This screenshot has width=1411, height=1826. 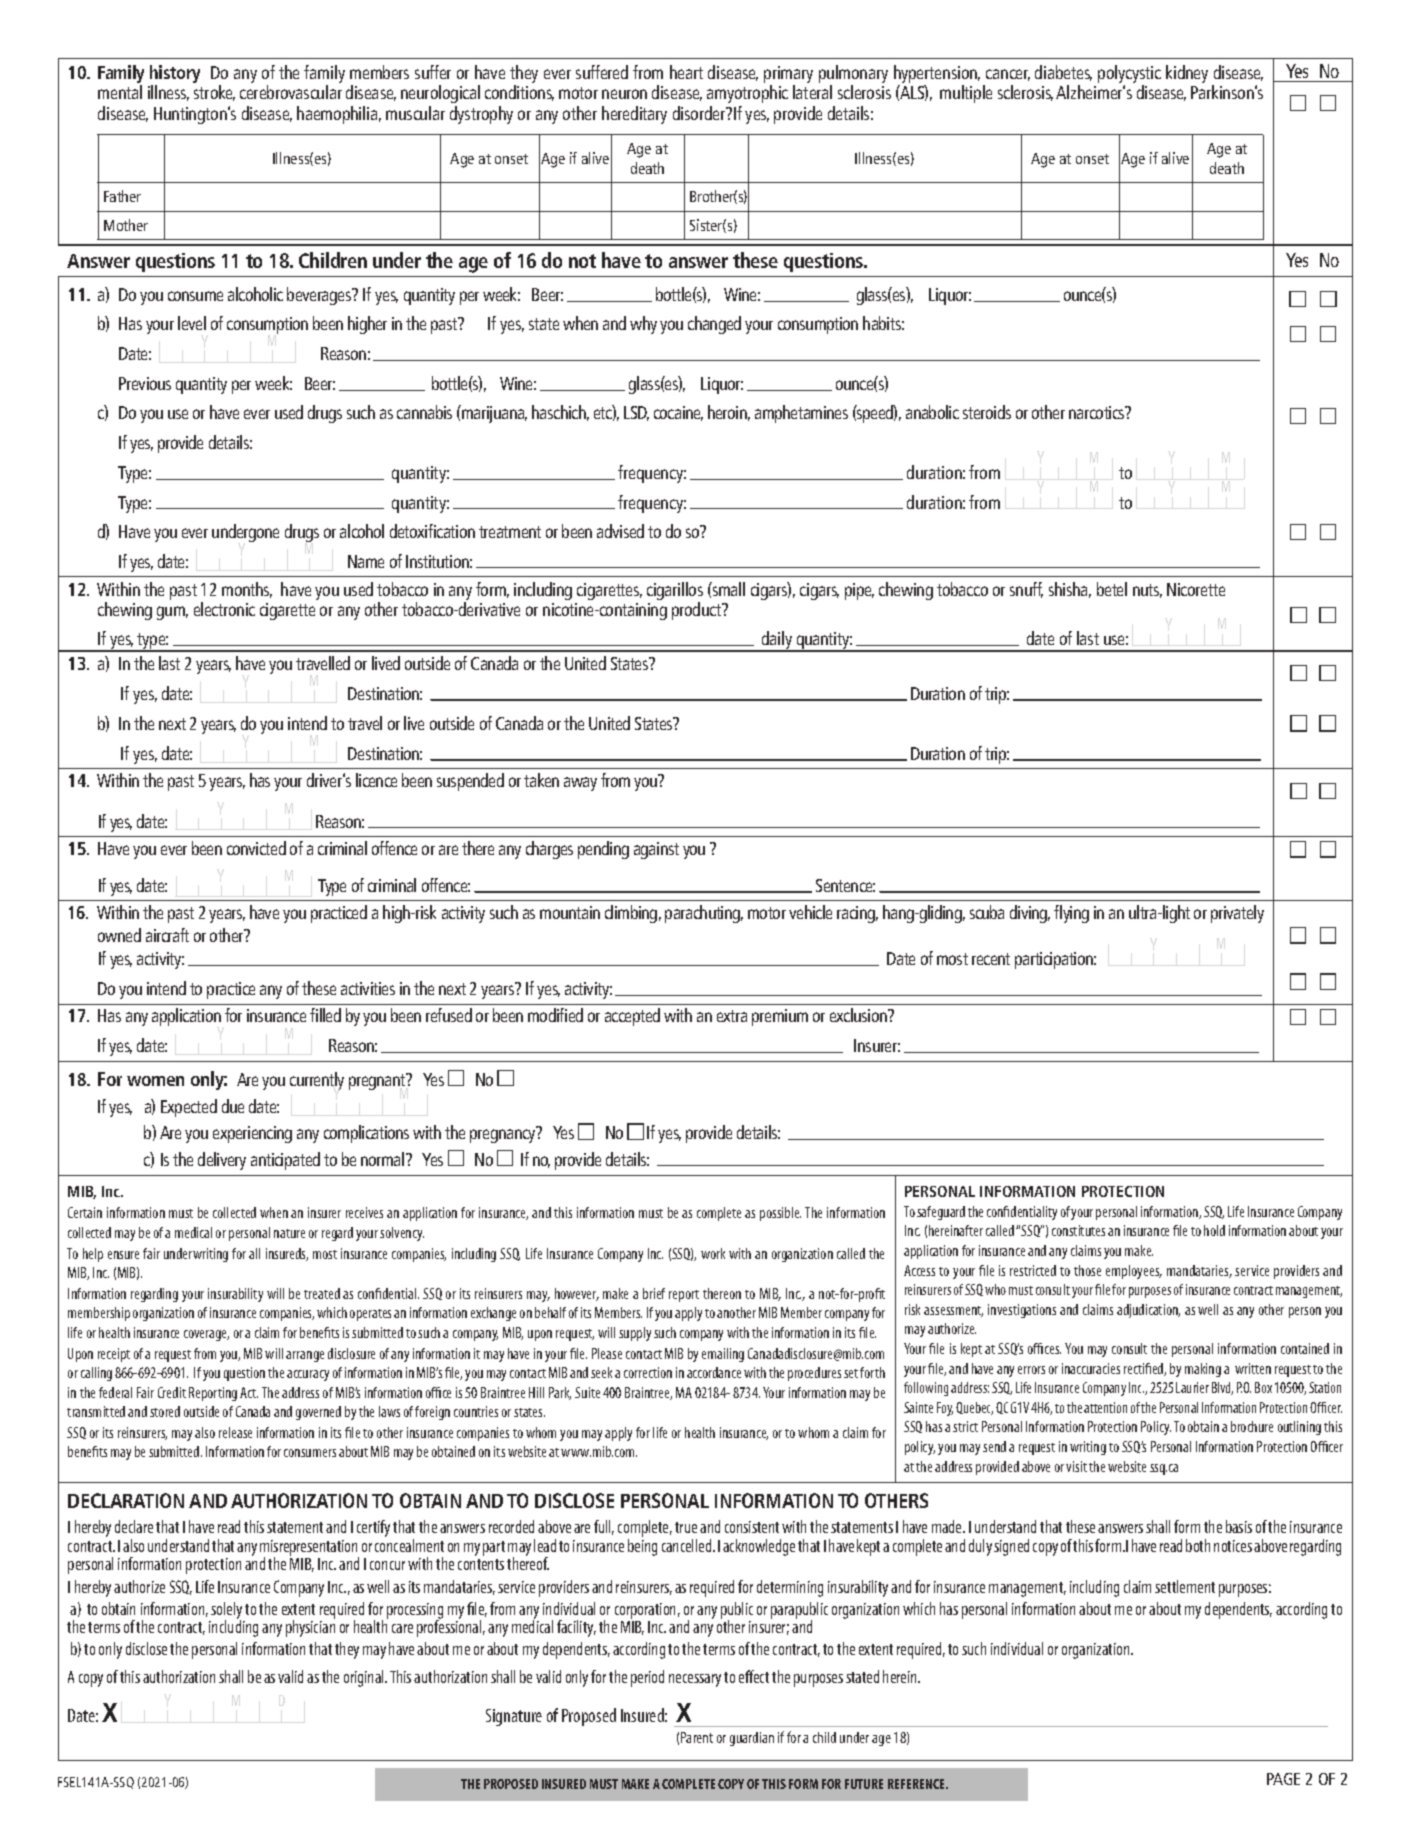 I want to click on stroke, so click(x=214, y=93).
